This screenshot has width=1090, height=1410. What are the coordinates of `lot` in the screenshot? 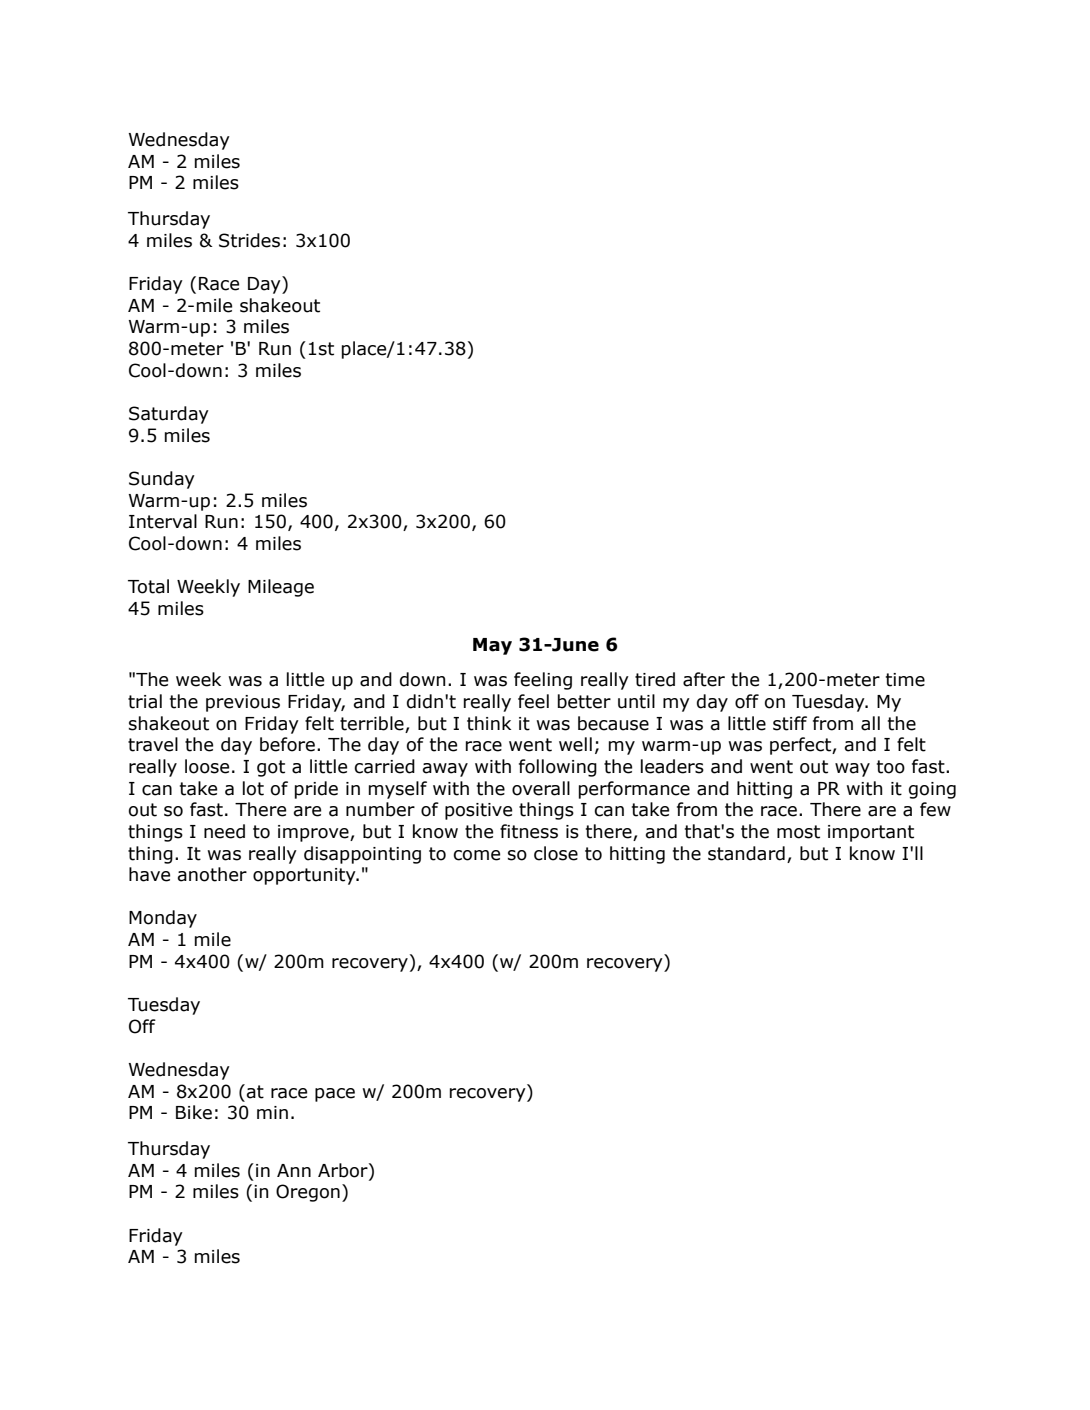 It's located at (253, 788).
